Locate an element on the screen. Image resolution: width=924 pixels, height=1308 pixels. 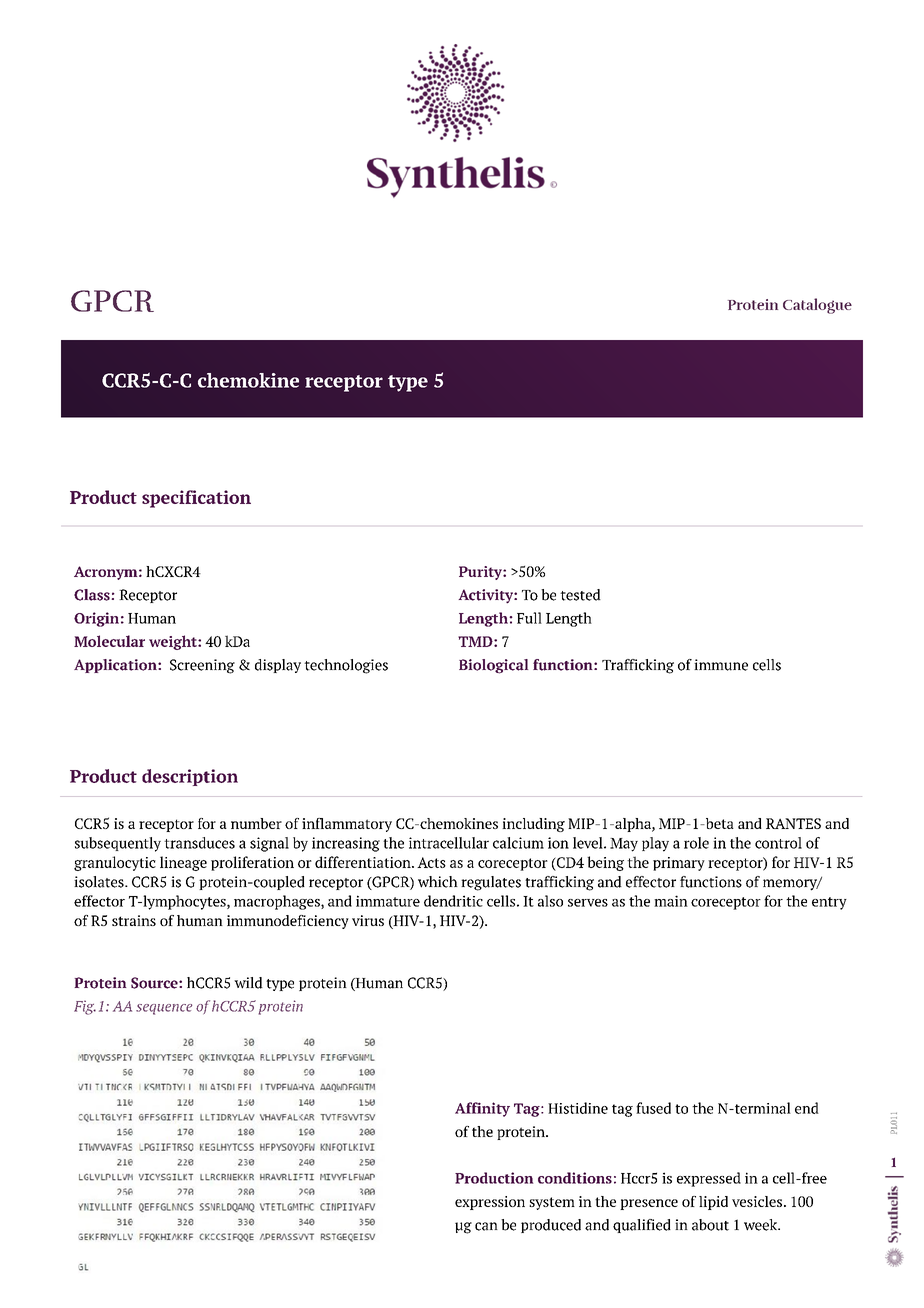
immune is located at coordinates (721, 665).
